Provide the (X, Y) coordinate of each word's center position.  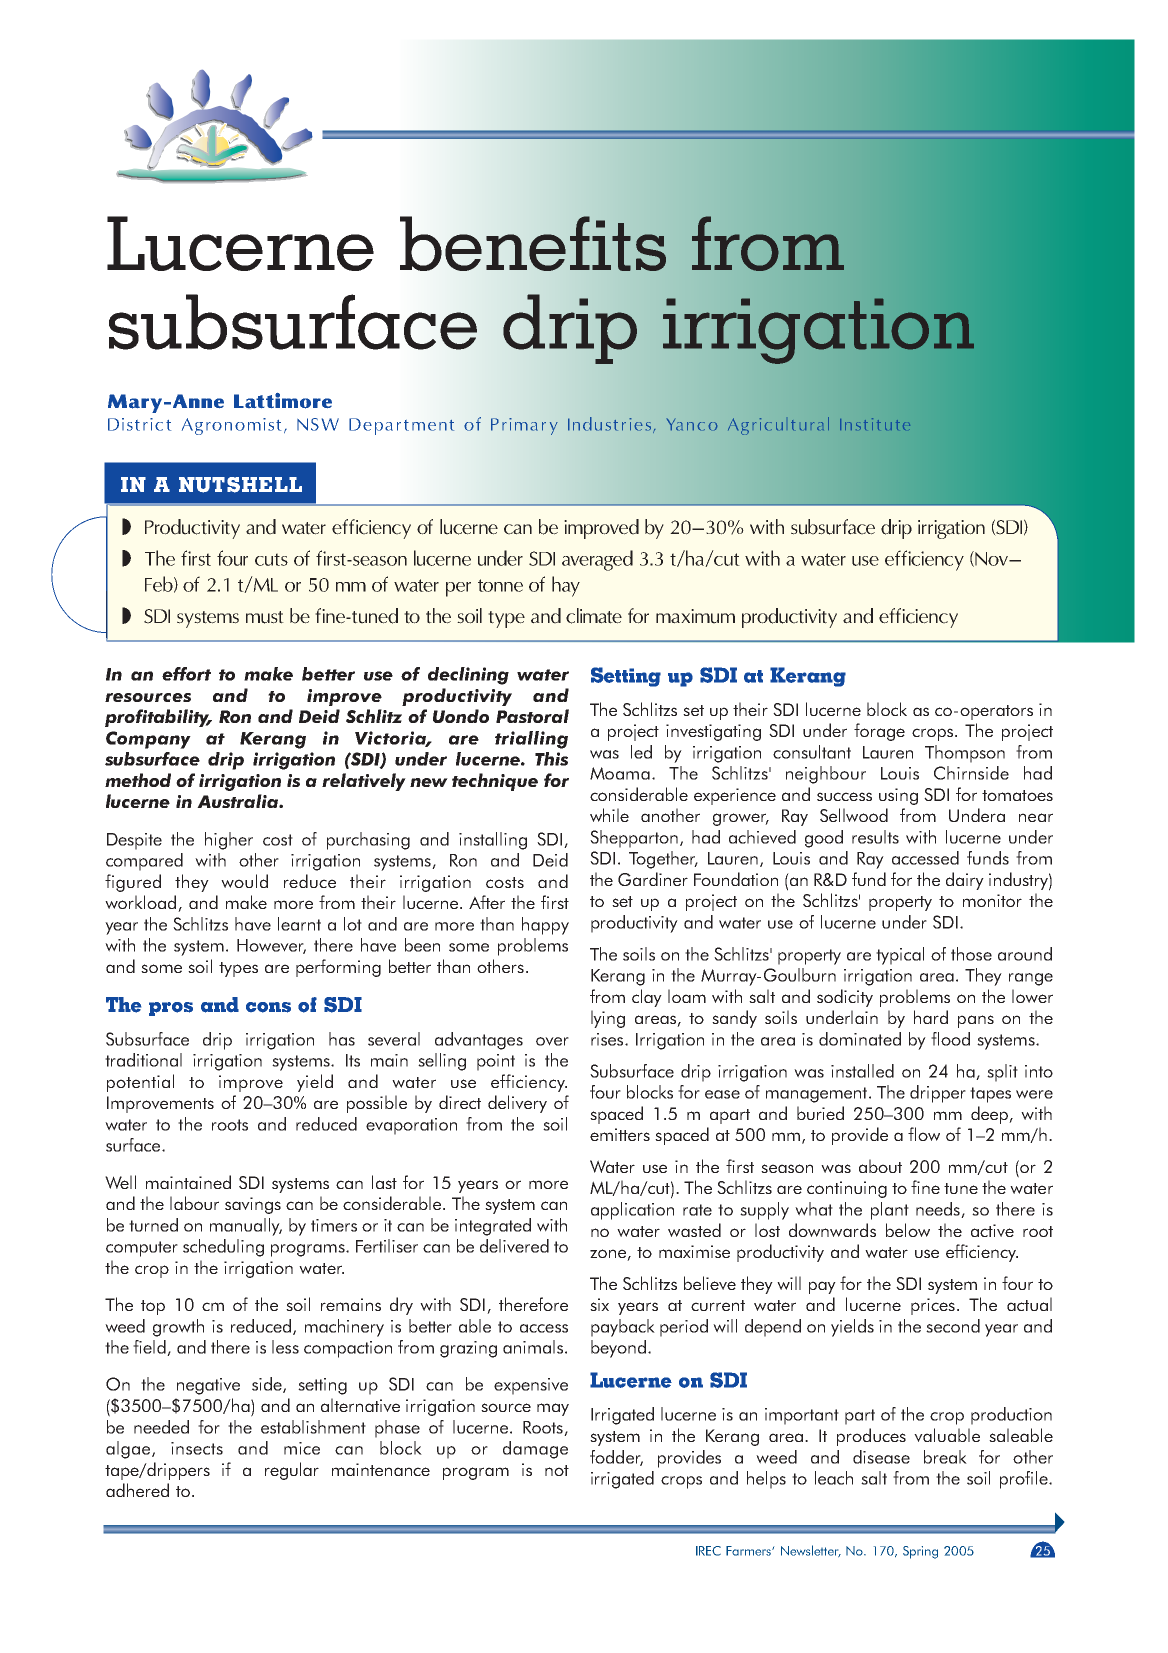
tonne (500, 585)
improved (601, 529)
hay (566, 586)
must (265, 617)
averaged (597, 560)
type (506, 619)
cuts (271, 559)
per (458, 589)
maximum (695, 616)
